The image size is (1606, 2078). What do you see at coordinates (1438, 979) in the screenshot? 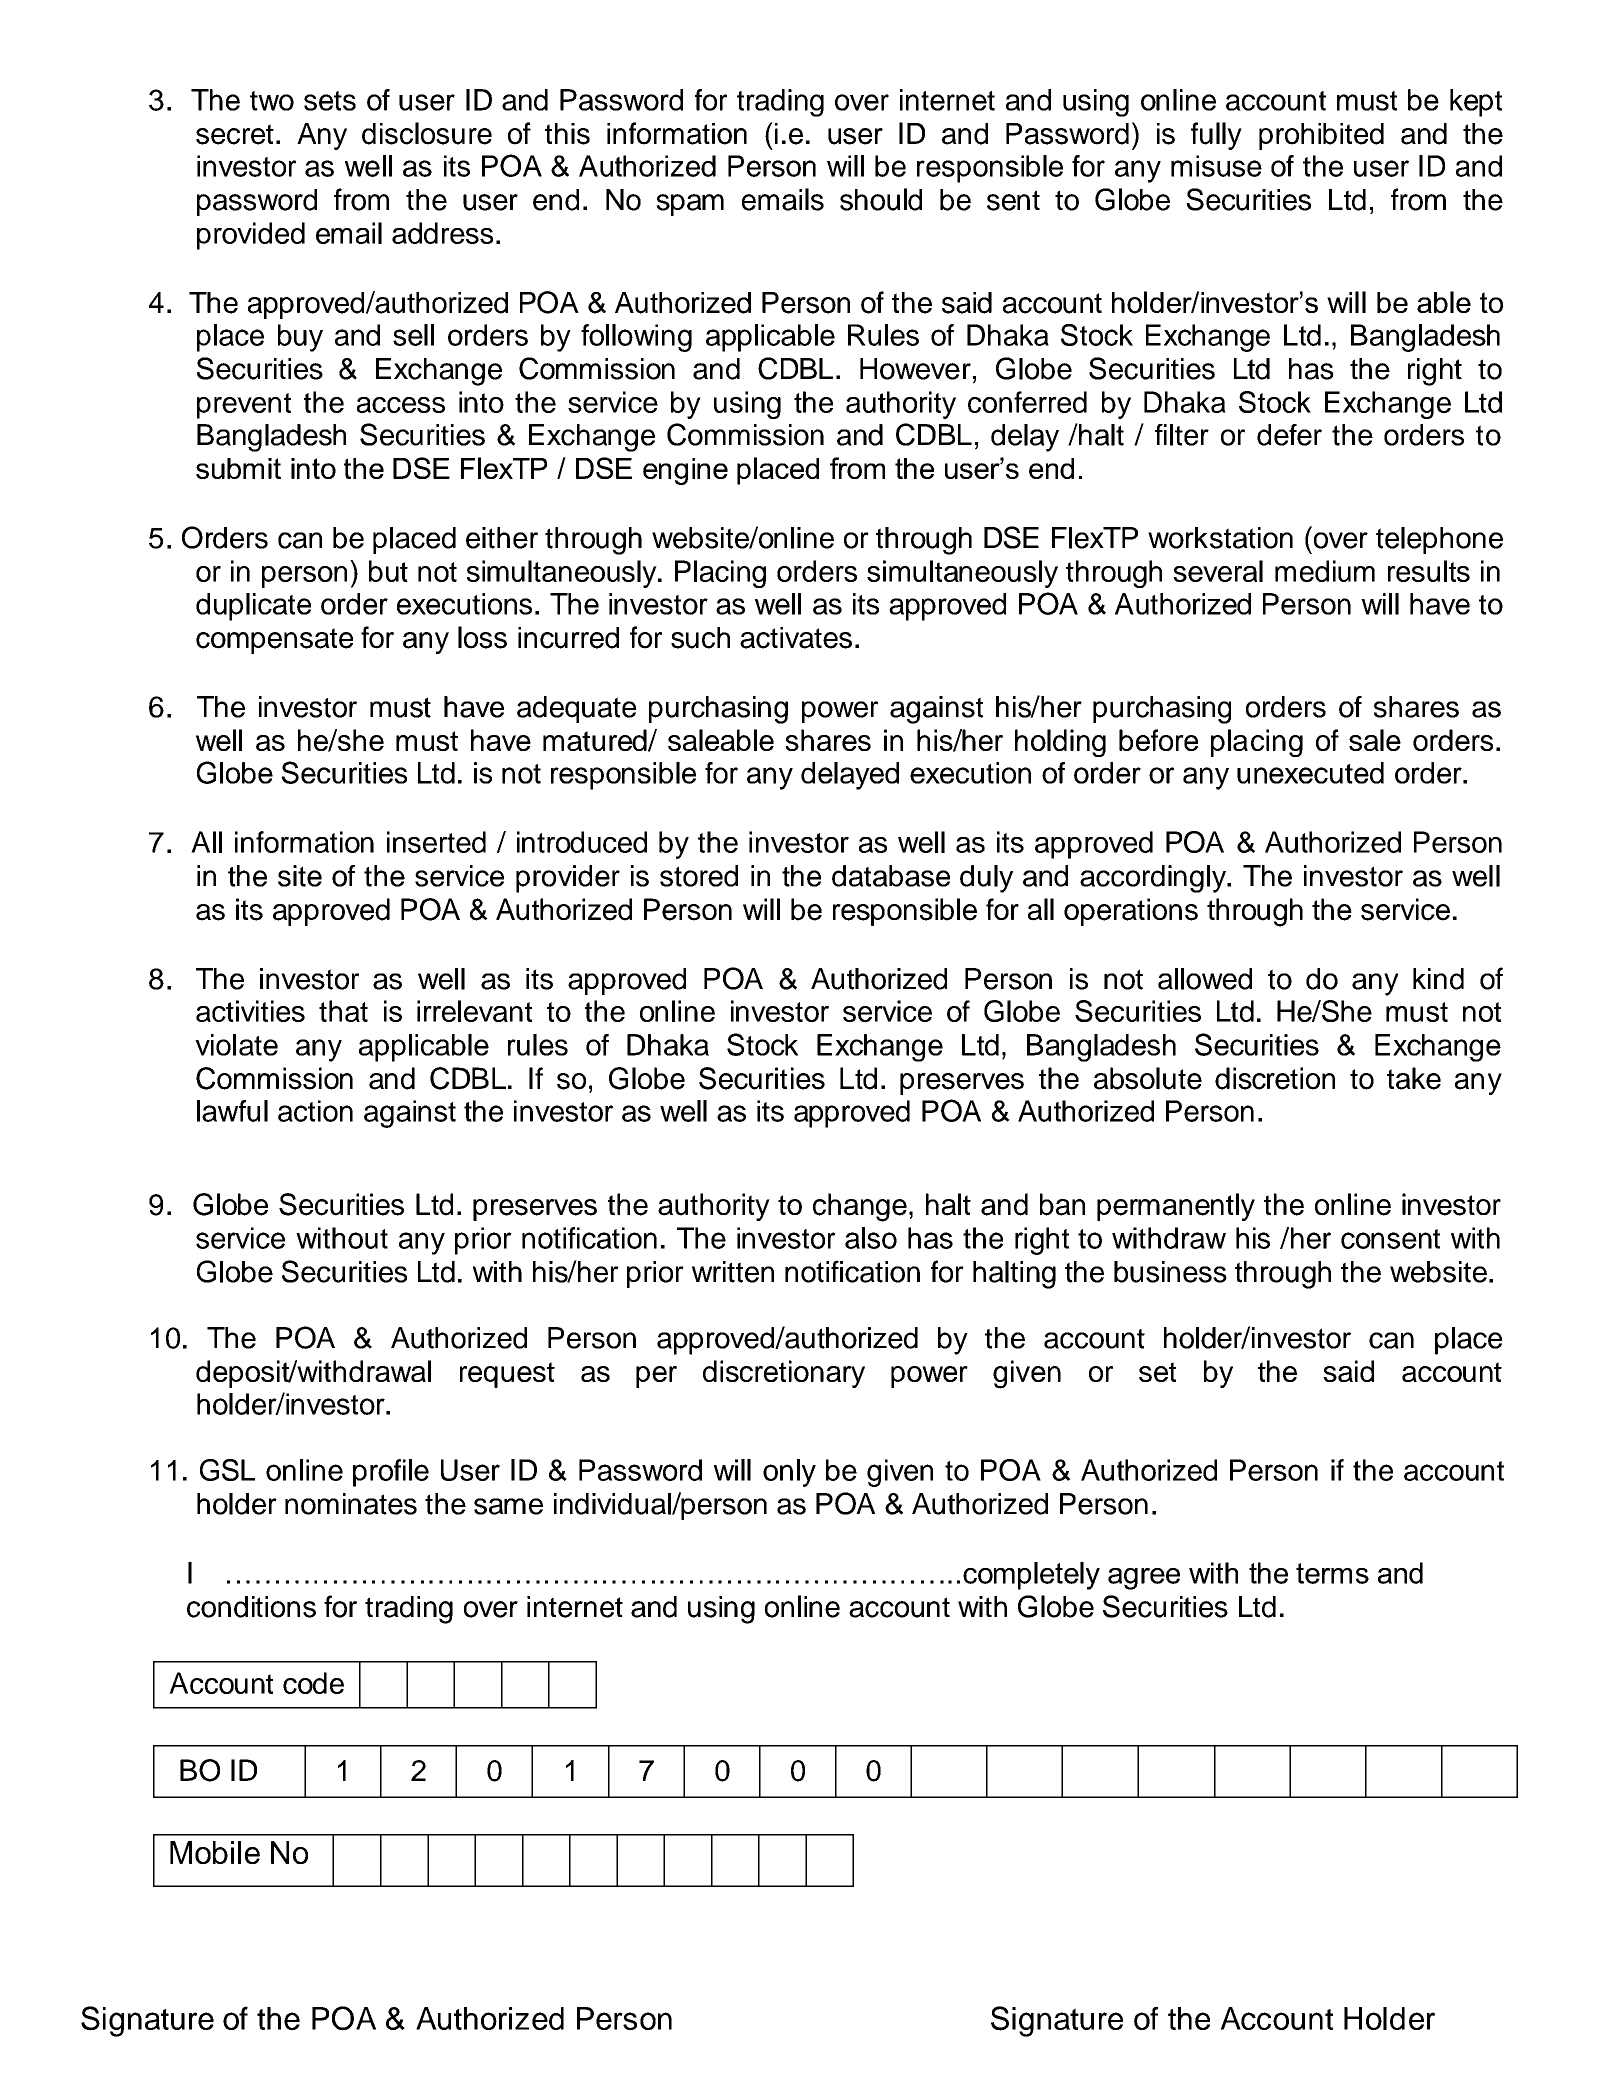
I see `kind` at bounding box center [1438, 979].
